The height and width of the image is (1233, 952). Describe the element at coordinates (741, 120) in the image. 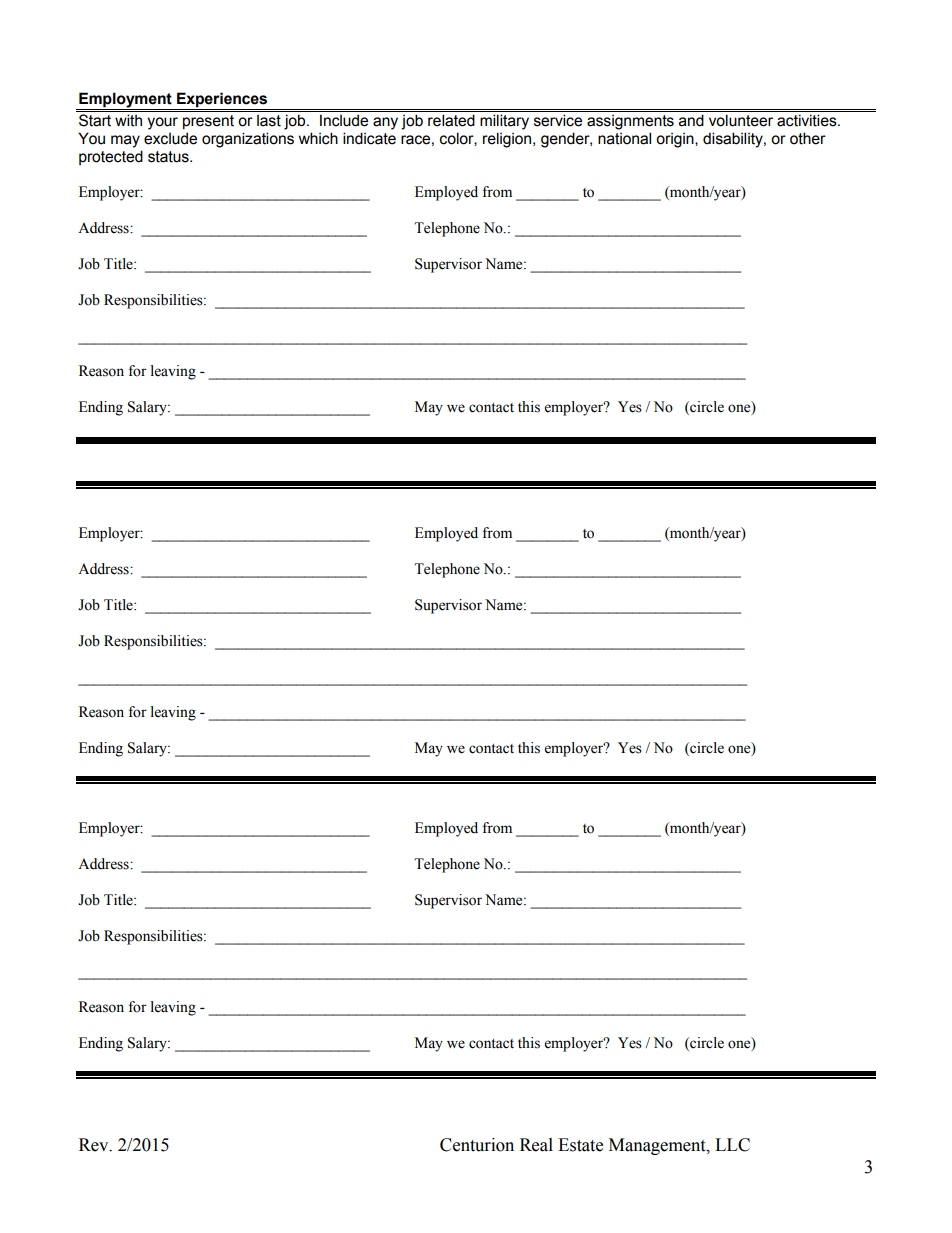

I see `volunteer` at that location.
